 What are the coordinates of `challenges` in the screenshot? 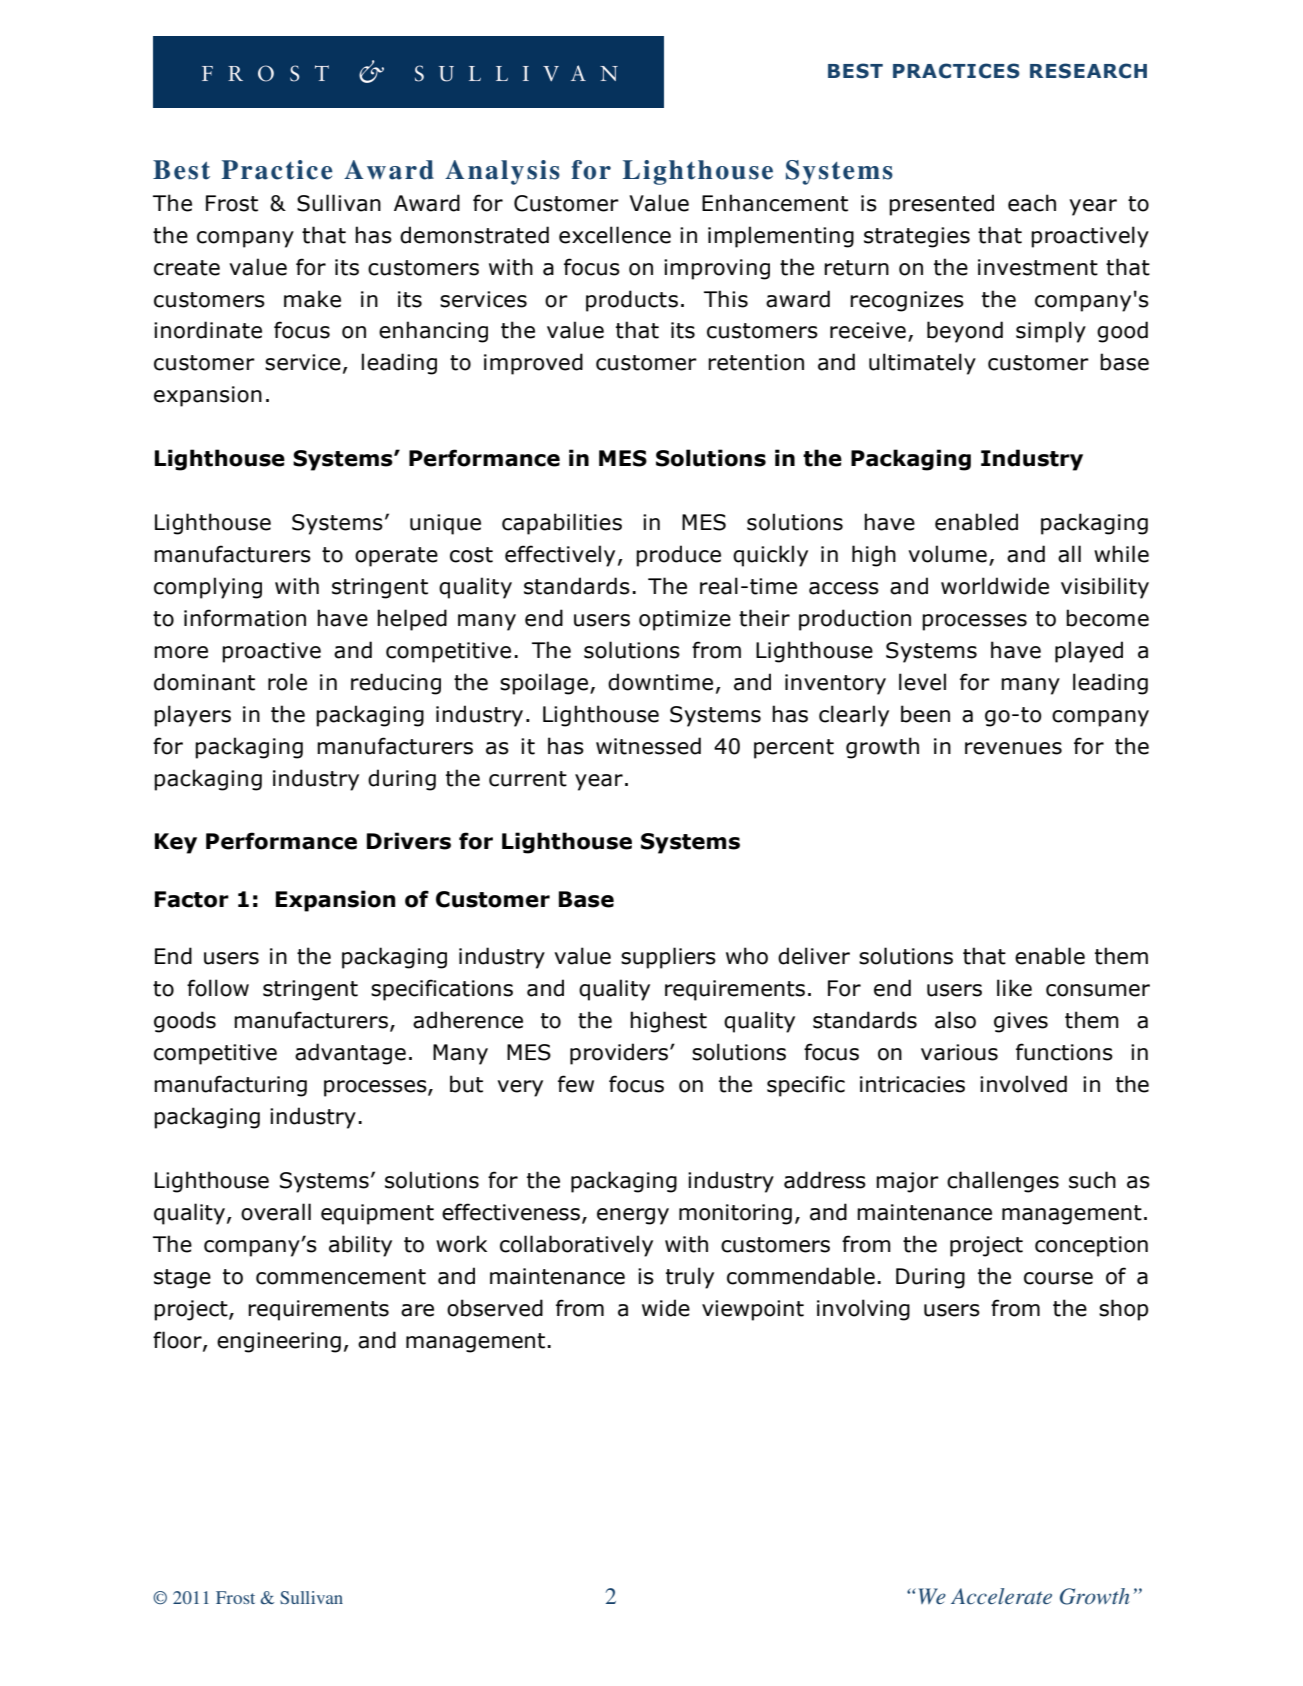 It's located at (1003, 1182).
